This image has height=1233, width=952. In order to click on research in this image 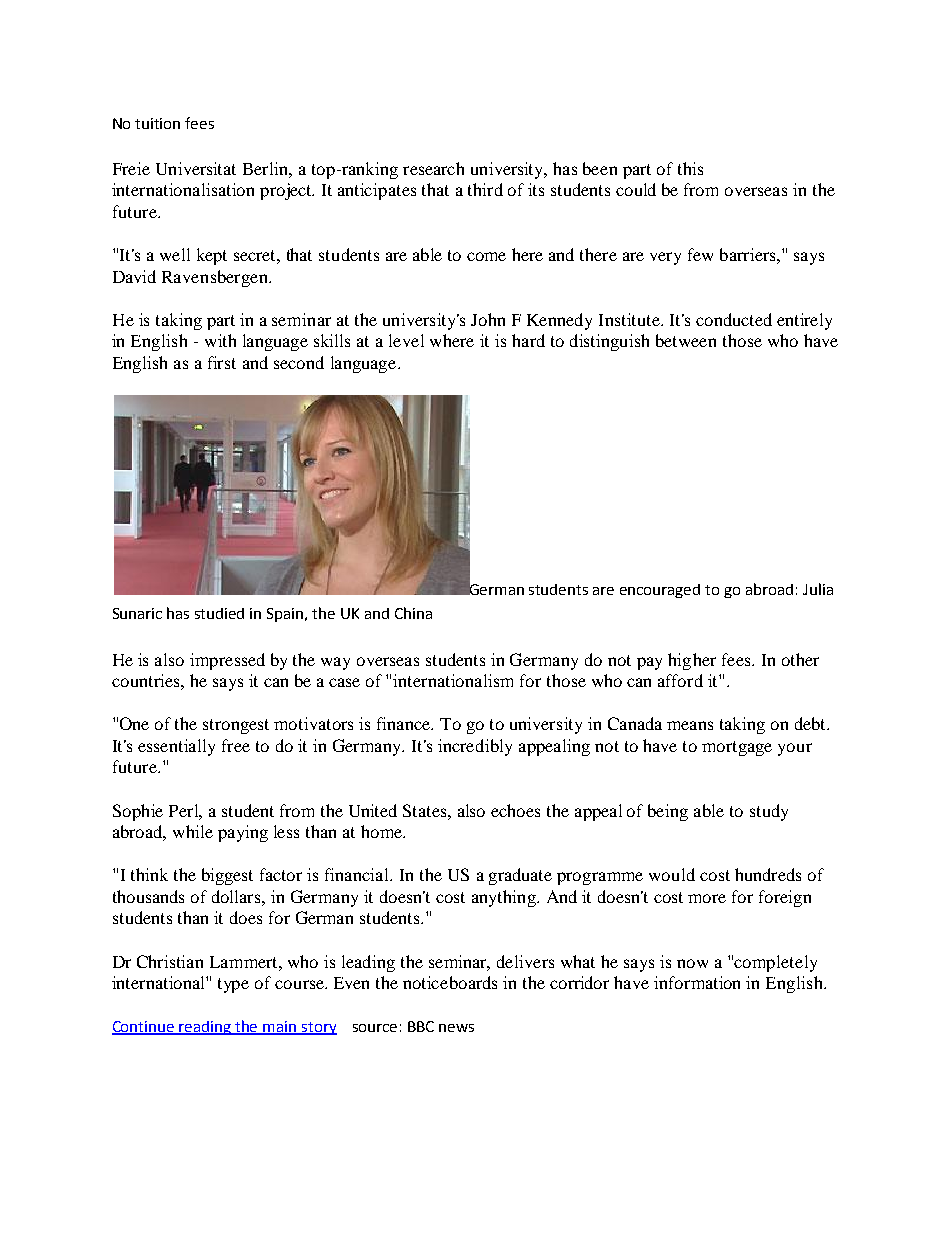, I will do `click(433, 168)`.
